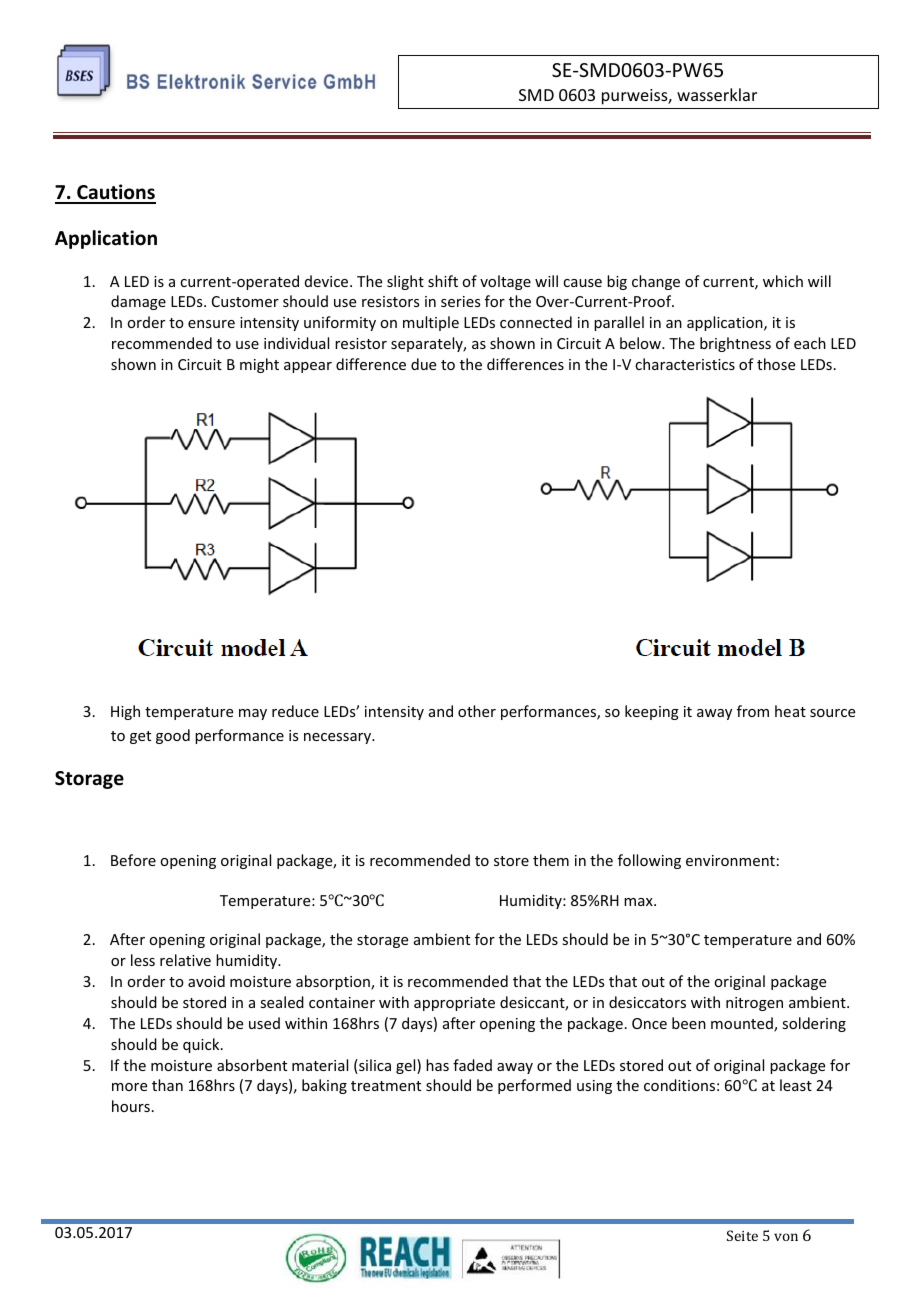 This document has height=1308, width=924. Describe the element at coordinates (211, 324) in the document. I see `ensure` at that location.
